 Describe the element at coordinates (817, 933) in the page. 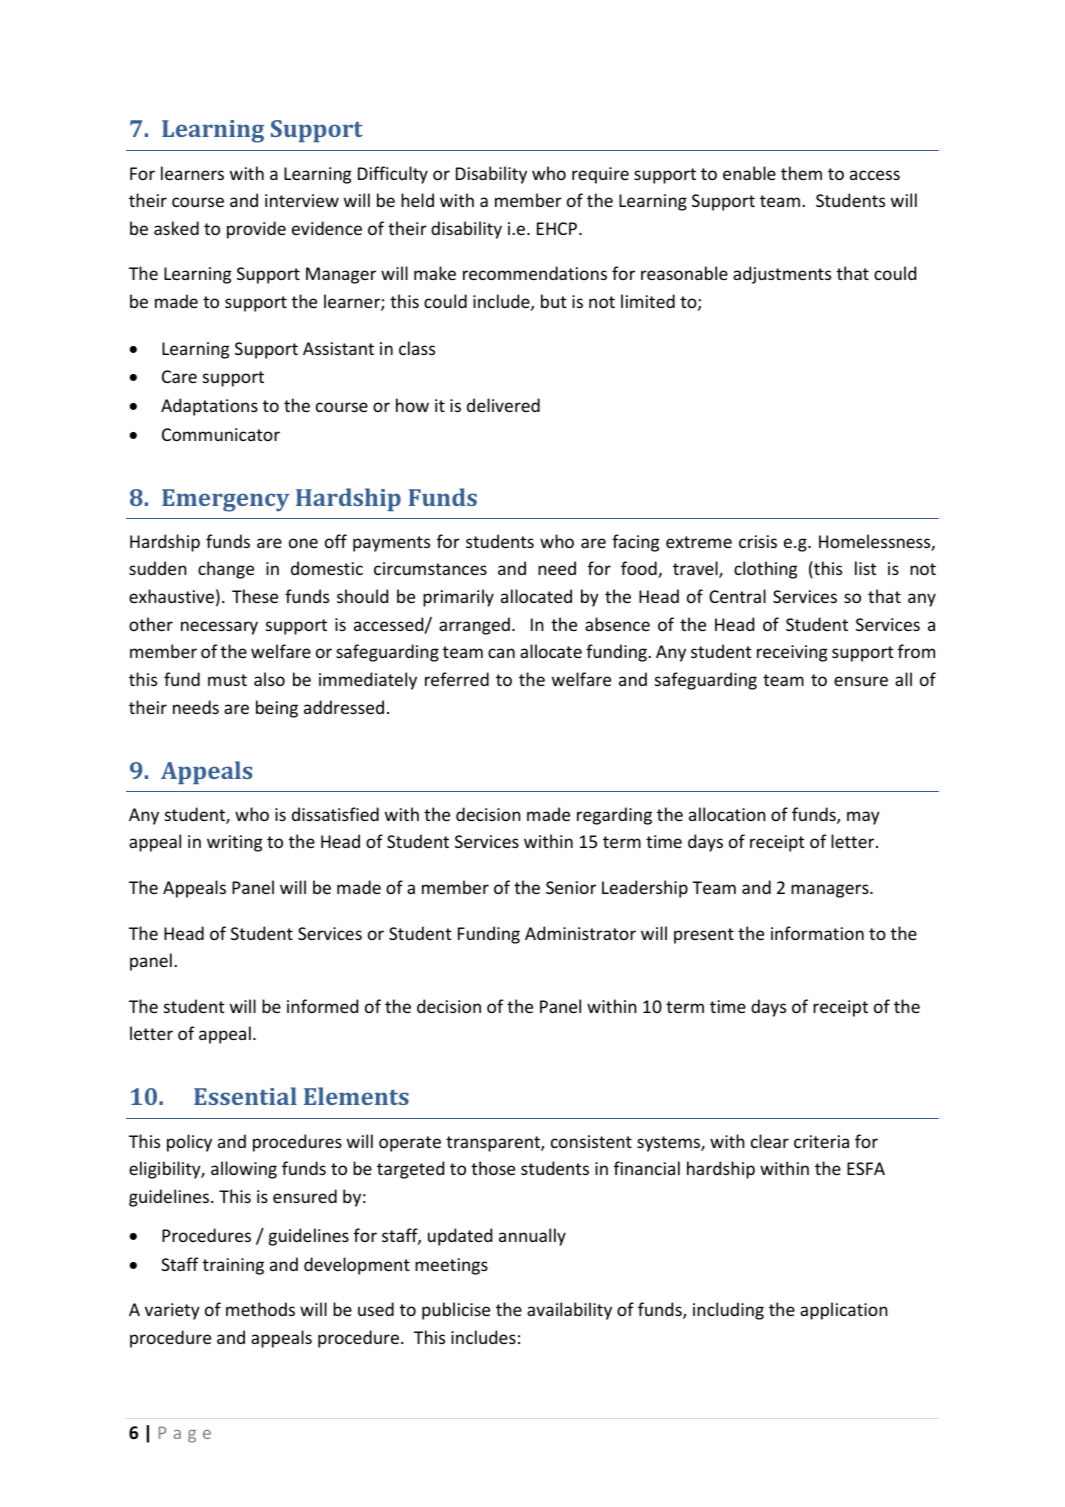

I see `information` at that location.
